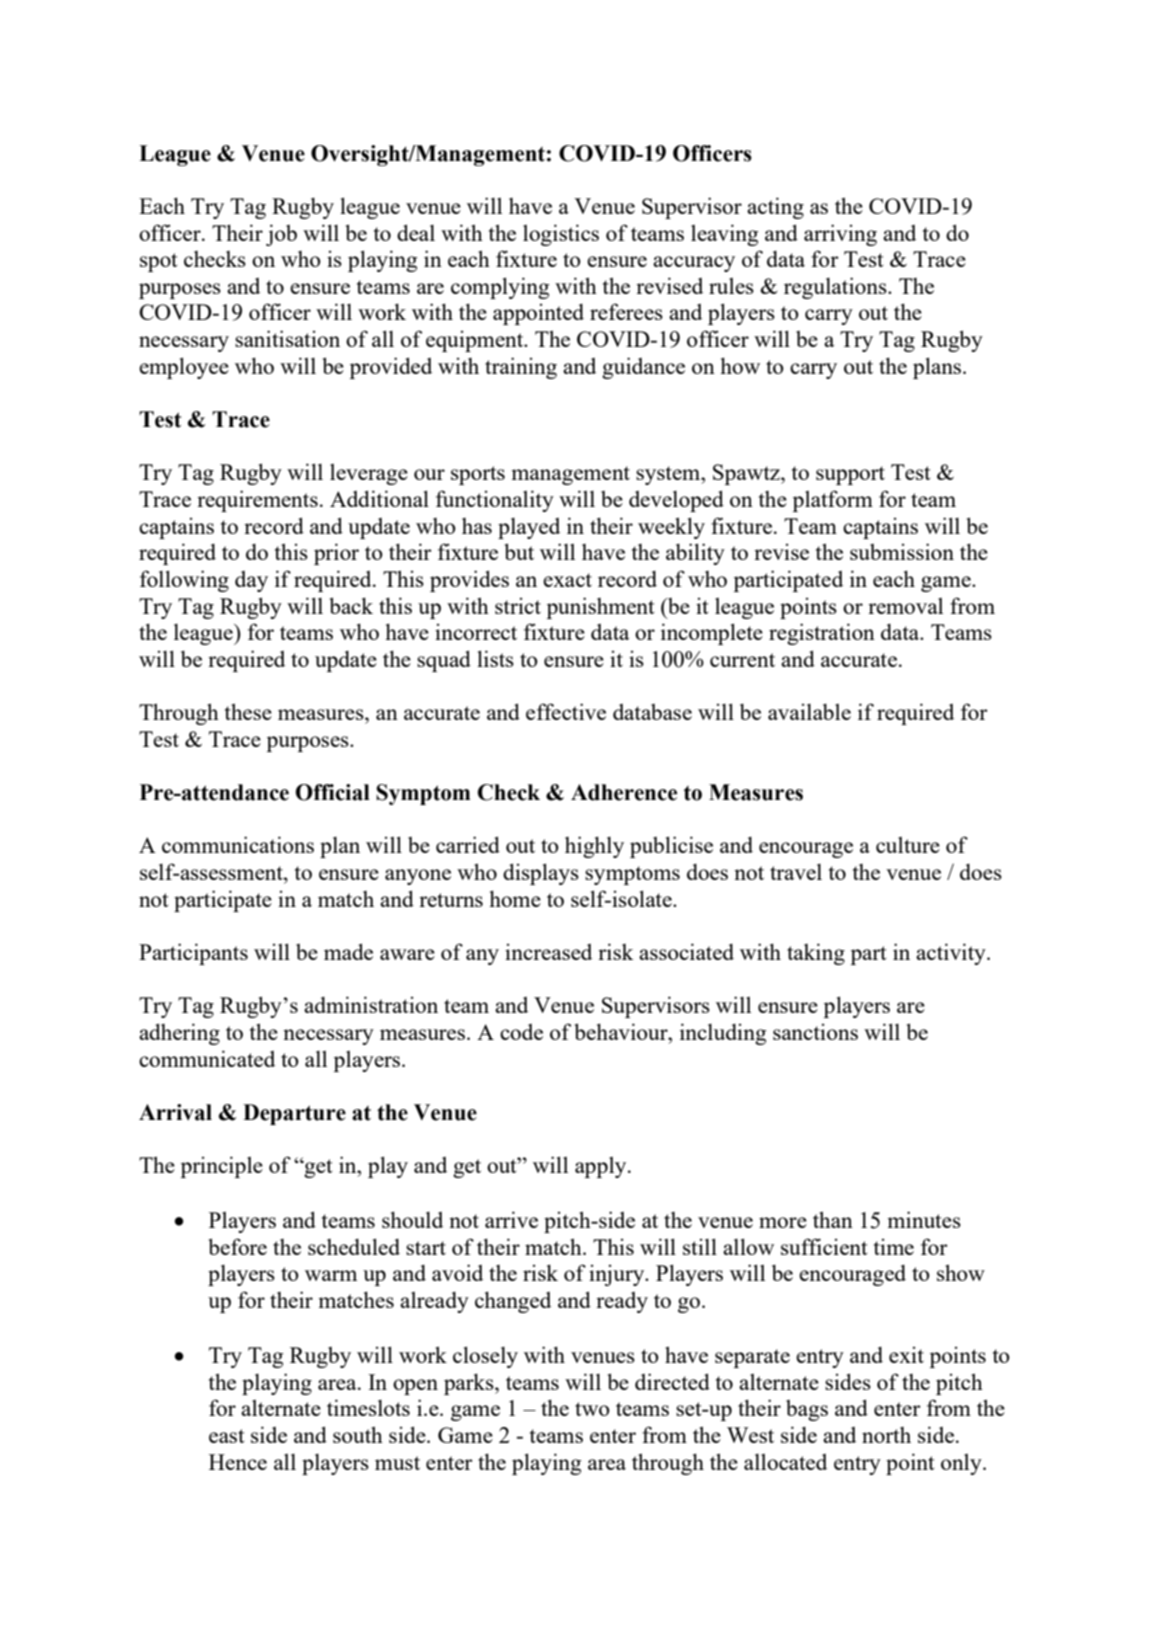  What do you see at coordinates (548, 952) in the image?
I see `increased` at bounding box center [548, 952].
